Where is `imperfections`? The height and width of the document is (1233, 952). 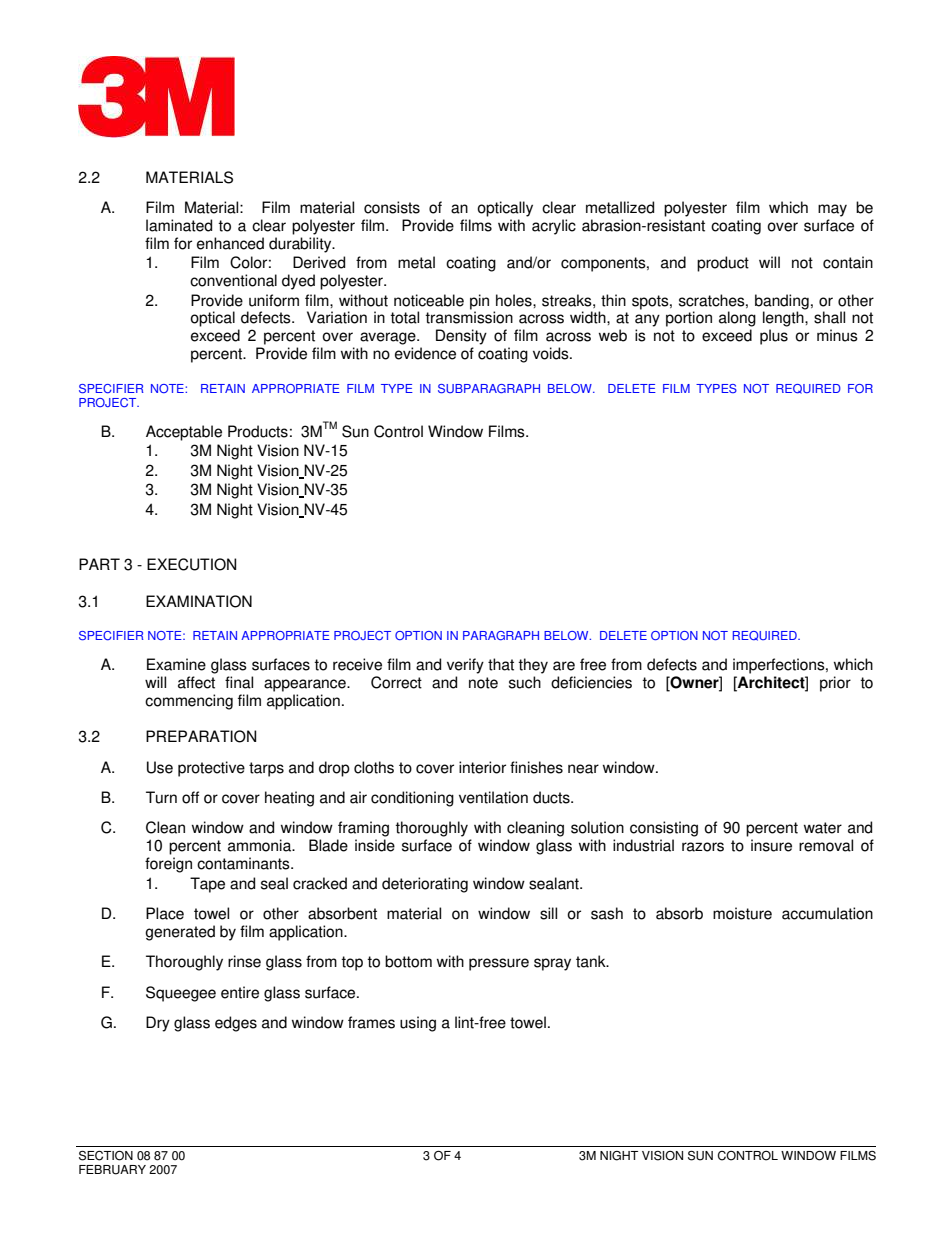
imperfections is located at coordinates (780, 666).
